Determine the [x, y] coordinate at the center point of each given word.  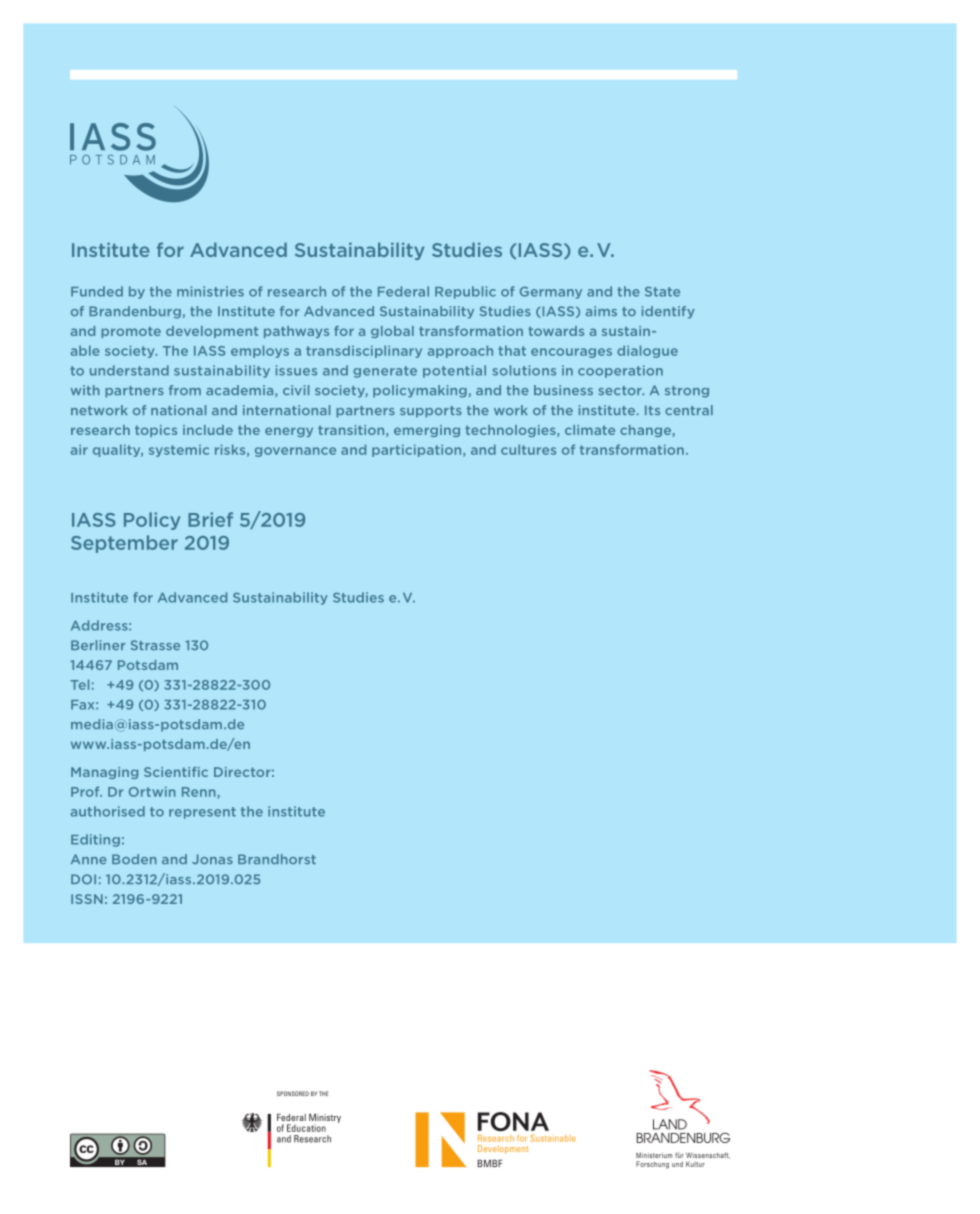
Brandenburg [135, 312]
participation [418, 451]
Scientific [176, 772]
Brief [210, 519]
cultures [528, 449]
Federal [403, 291]
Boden [134, 859]
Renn [200, 793]
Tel [79, 684]
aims [601, 311]
